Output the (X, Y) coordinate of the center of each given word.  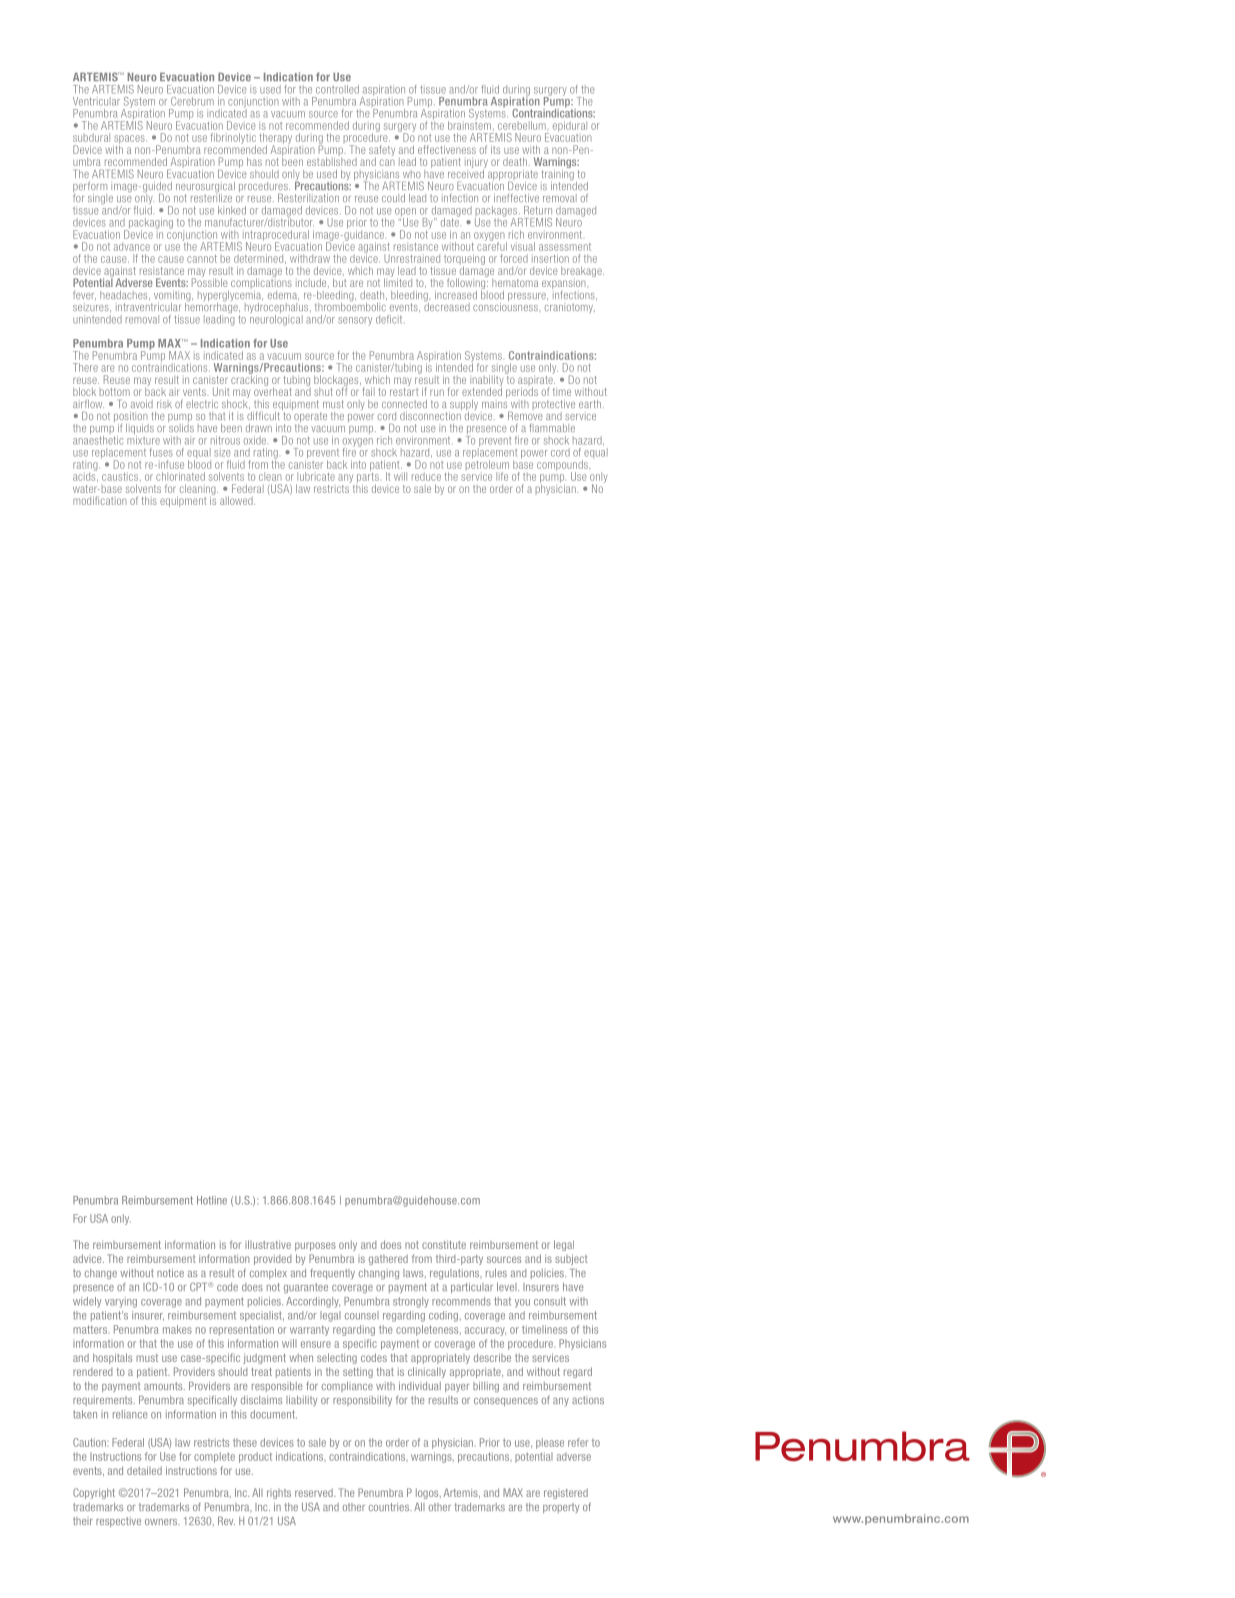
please (550, 1443)
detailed (144, 1470)
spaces (130, 140)
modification (100, 500)
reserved (315, 1492)
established (332, 161)
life (502, 476)
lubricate (316, 476)
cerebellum (522, 125)
